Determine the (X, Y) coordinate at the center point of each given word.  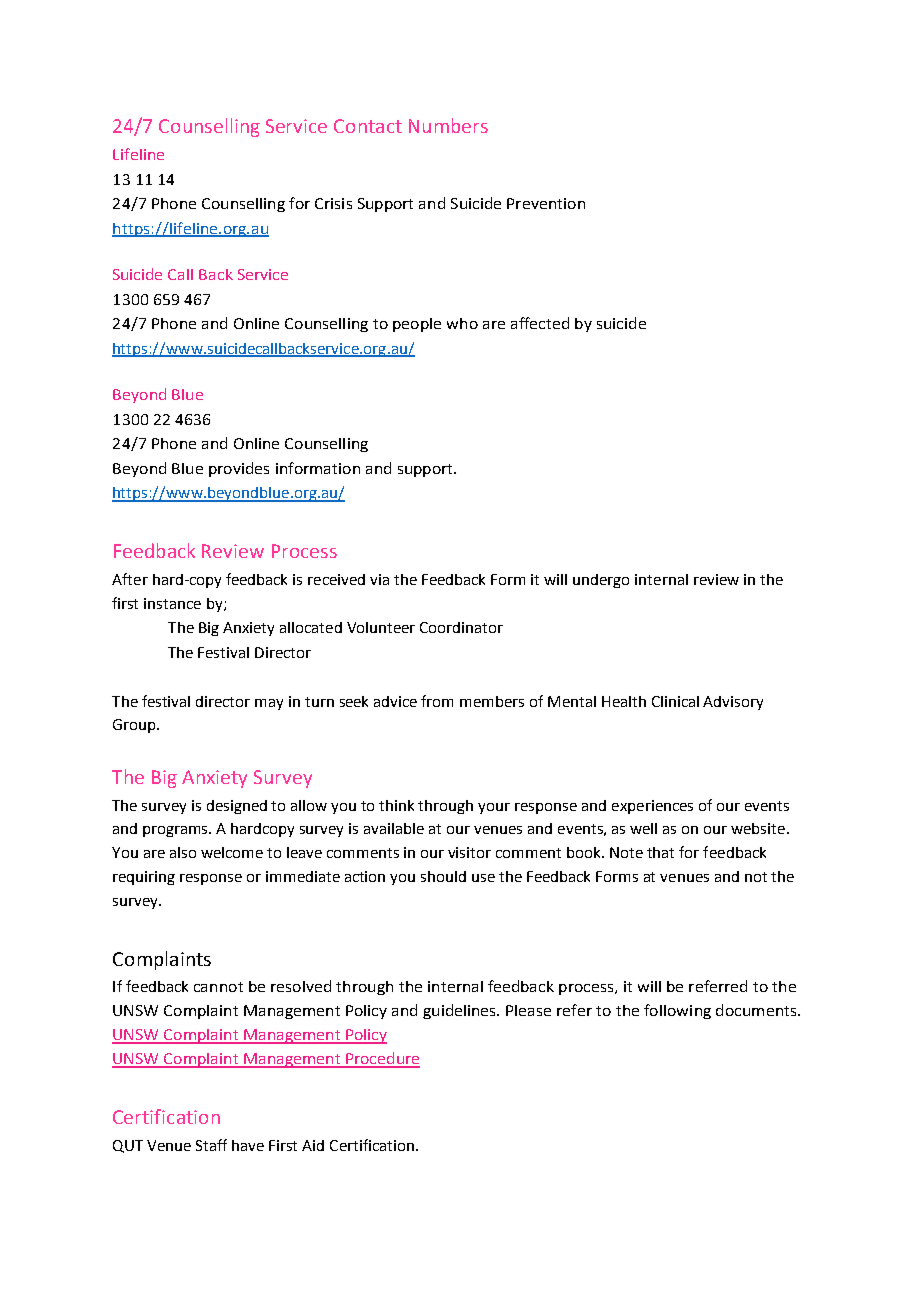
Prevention (546, 203)
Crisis (333, 203)
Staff (211, 1145)
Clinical (675, 701)
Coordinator (461, 627)
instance (172, 603)
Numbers (448, 125)
